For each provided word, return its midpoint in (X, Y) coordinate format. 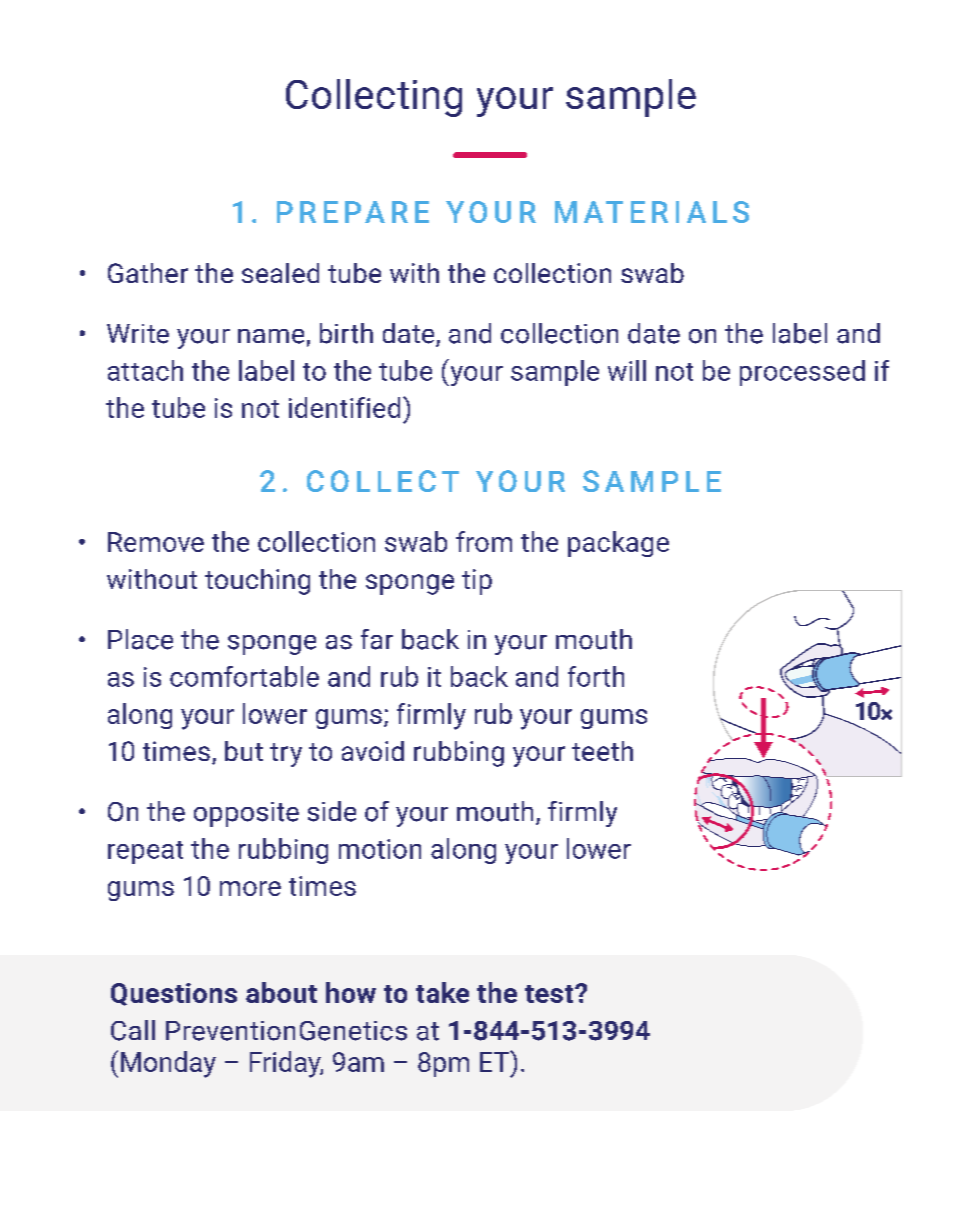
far (377, 639)
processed (802, 373)
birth (346, 333)
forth (596, 676)
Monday (168, 1064)
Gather (148, 273)
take (442, 992)
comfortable (244, 676)
